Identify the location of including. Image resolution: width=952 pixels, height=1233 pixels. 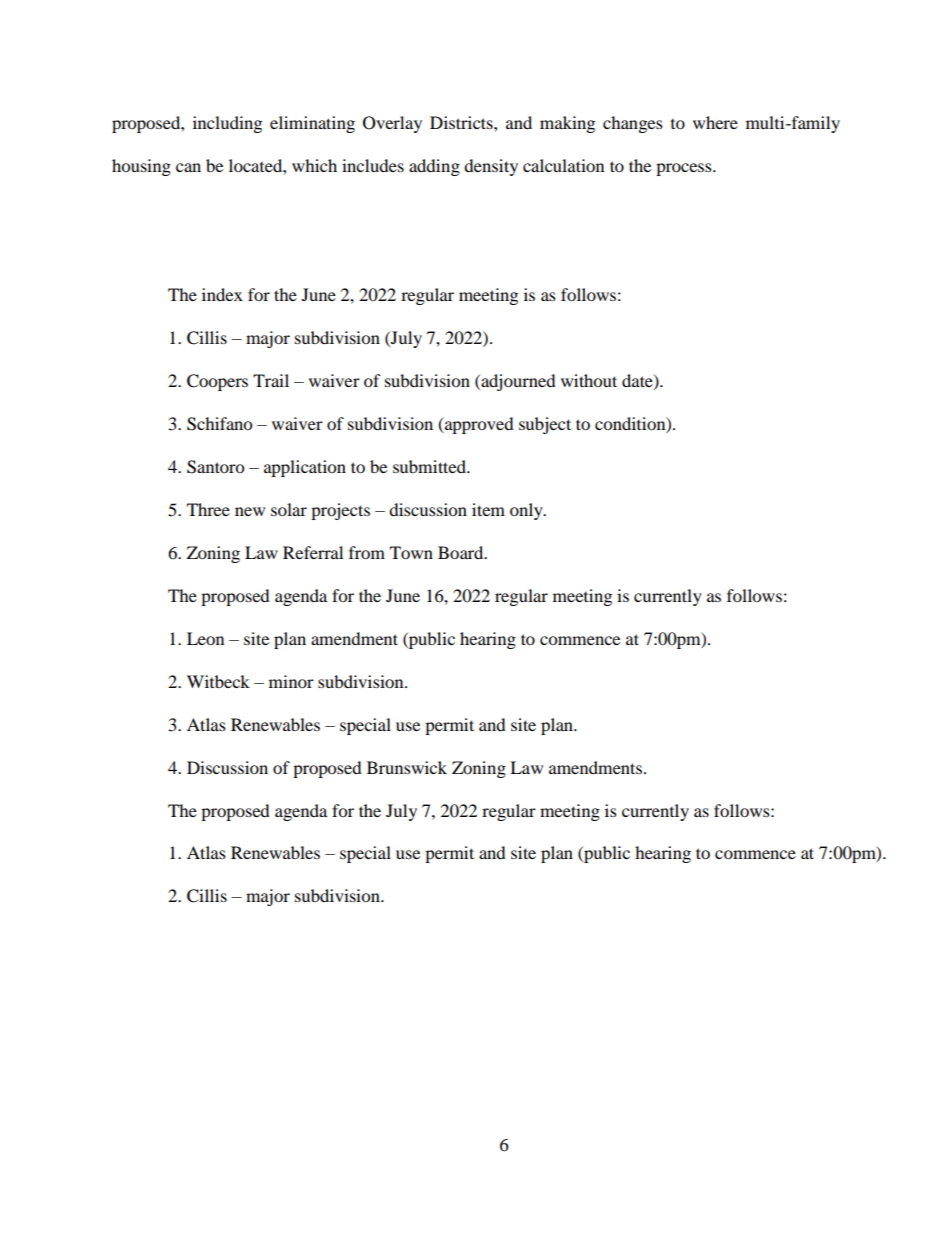
(227, 124).
